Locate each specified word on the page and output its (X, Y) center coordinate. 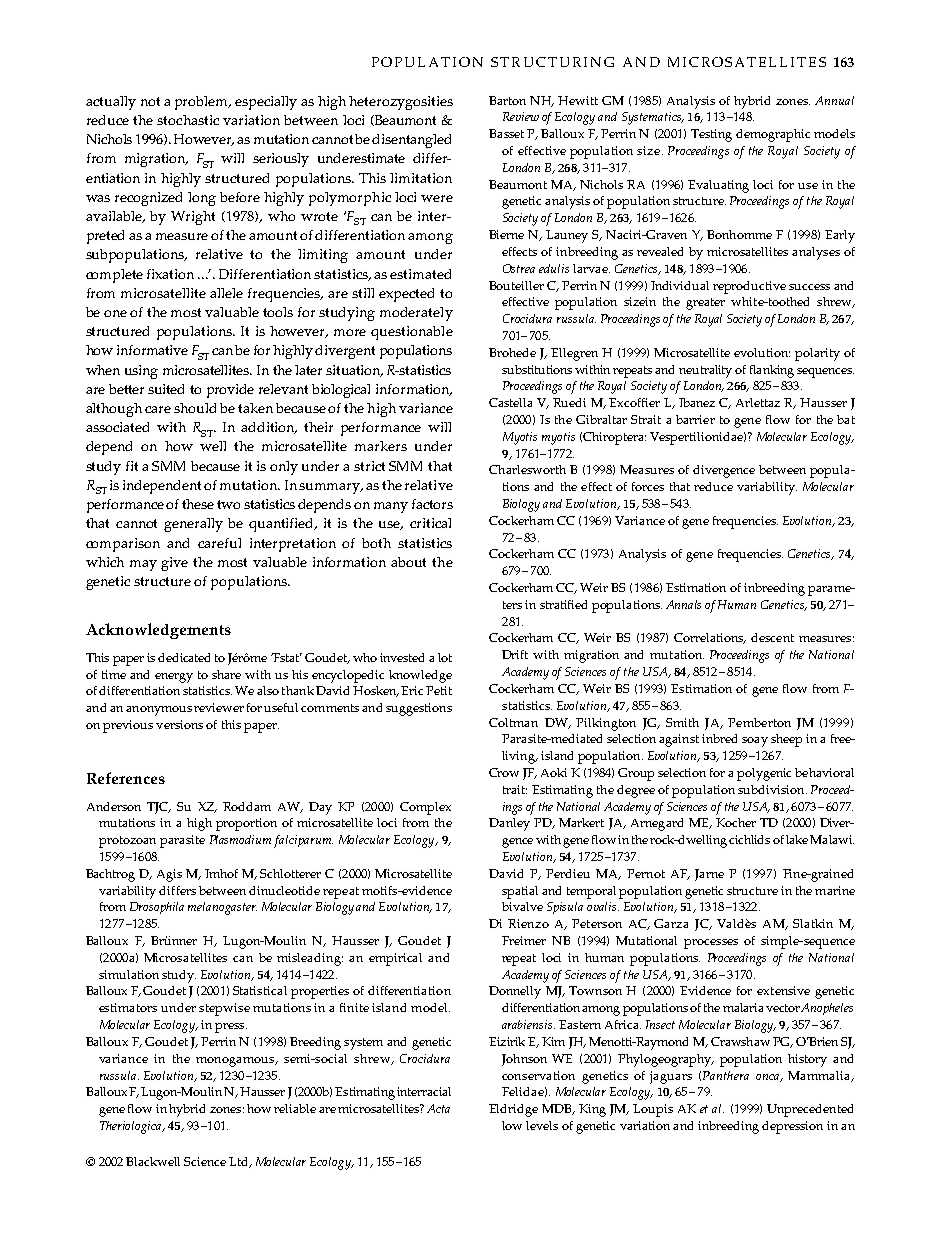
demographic (773, 135)
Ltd (240, 1162)
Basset (506, 133)
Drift (515, 654)
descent (772, 637)
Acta (438, 1108)
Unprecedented (810, 1110)
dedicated (184, 657)
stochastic (188, 120)
